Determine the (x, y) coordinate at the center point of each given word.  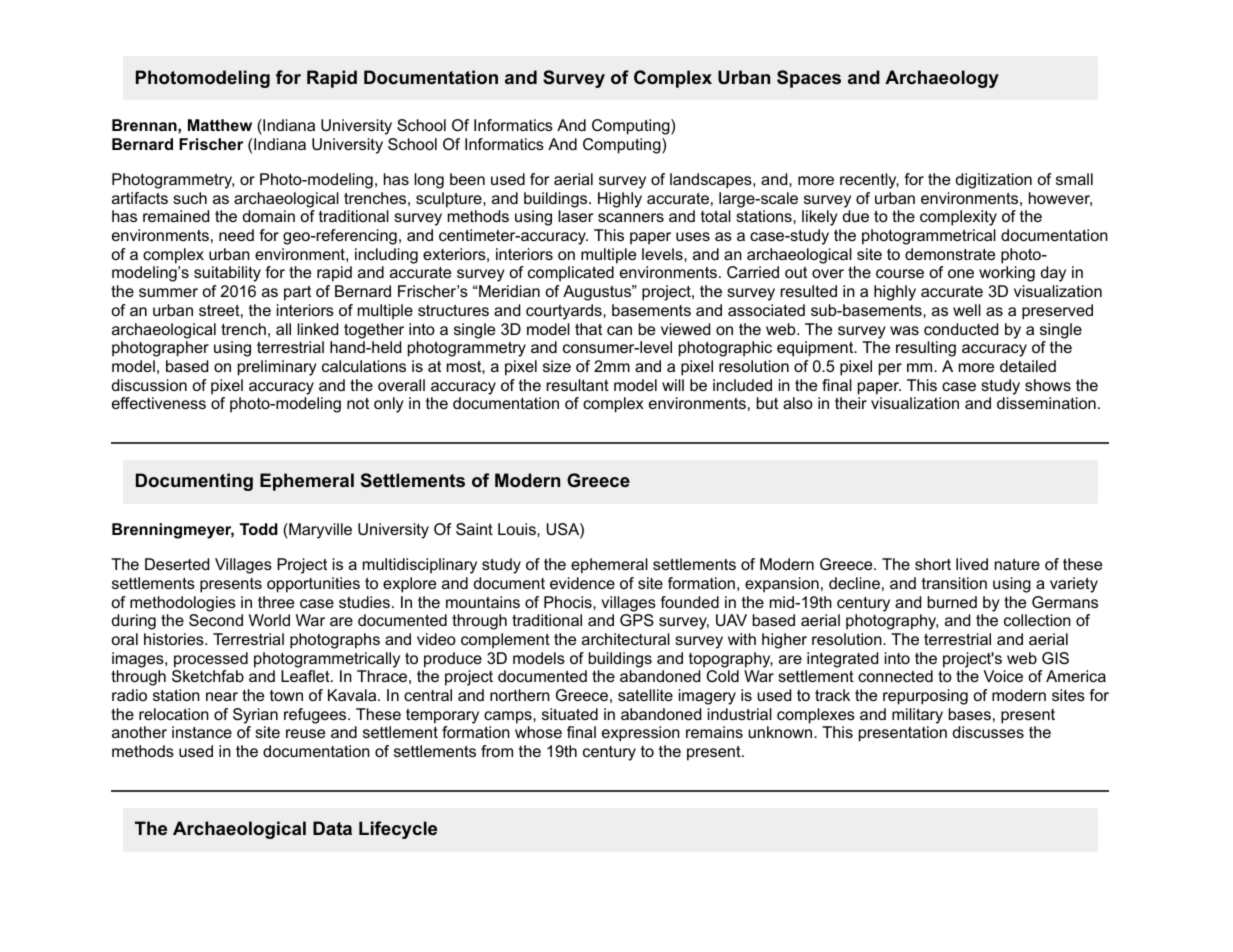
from (497, 751)
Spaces (809, 79)
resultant (578, 385)
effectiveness (159, 403)
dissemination (1046, 403)
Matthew (220, 125)
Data (332, 828)
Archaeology (942, 79)
